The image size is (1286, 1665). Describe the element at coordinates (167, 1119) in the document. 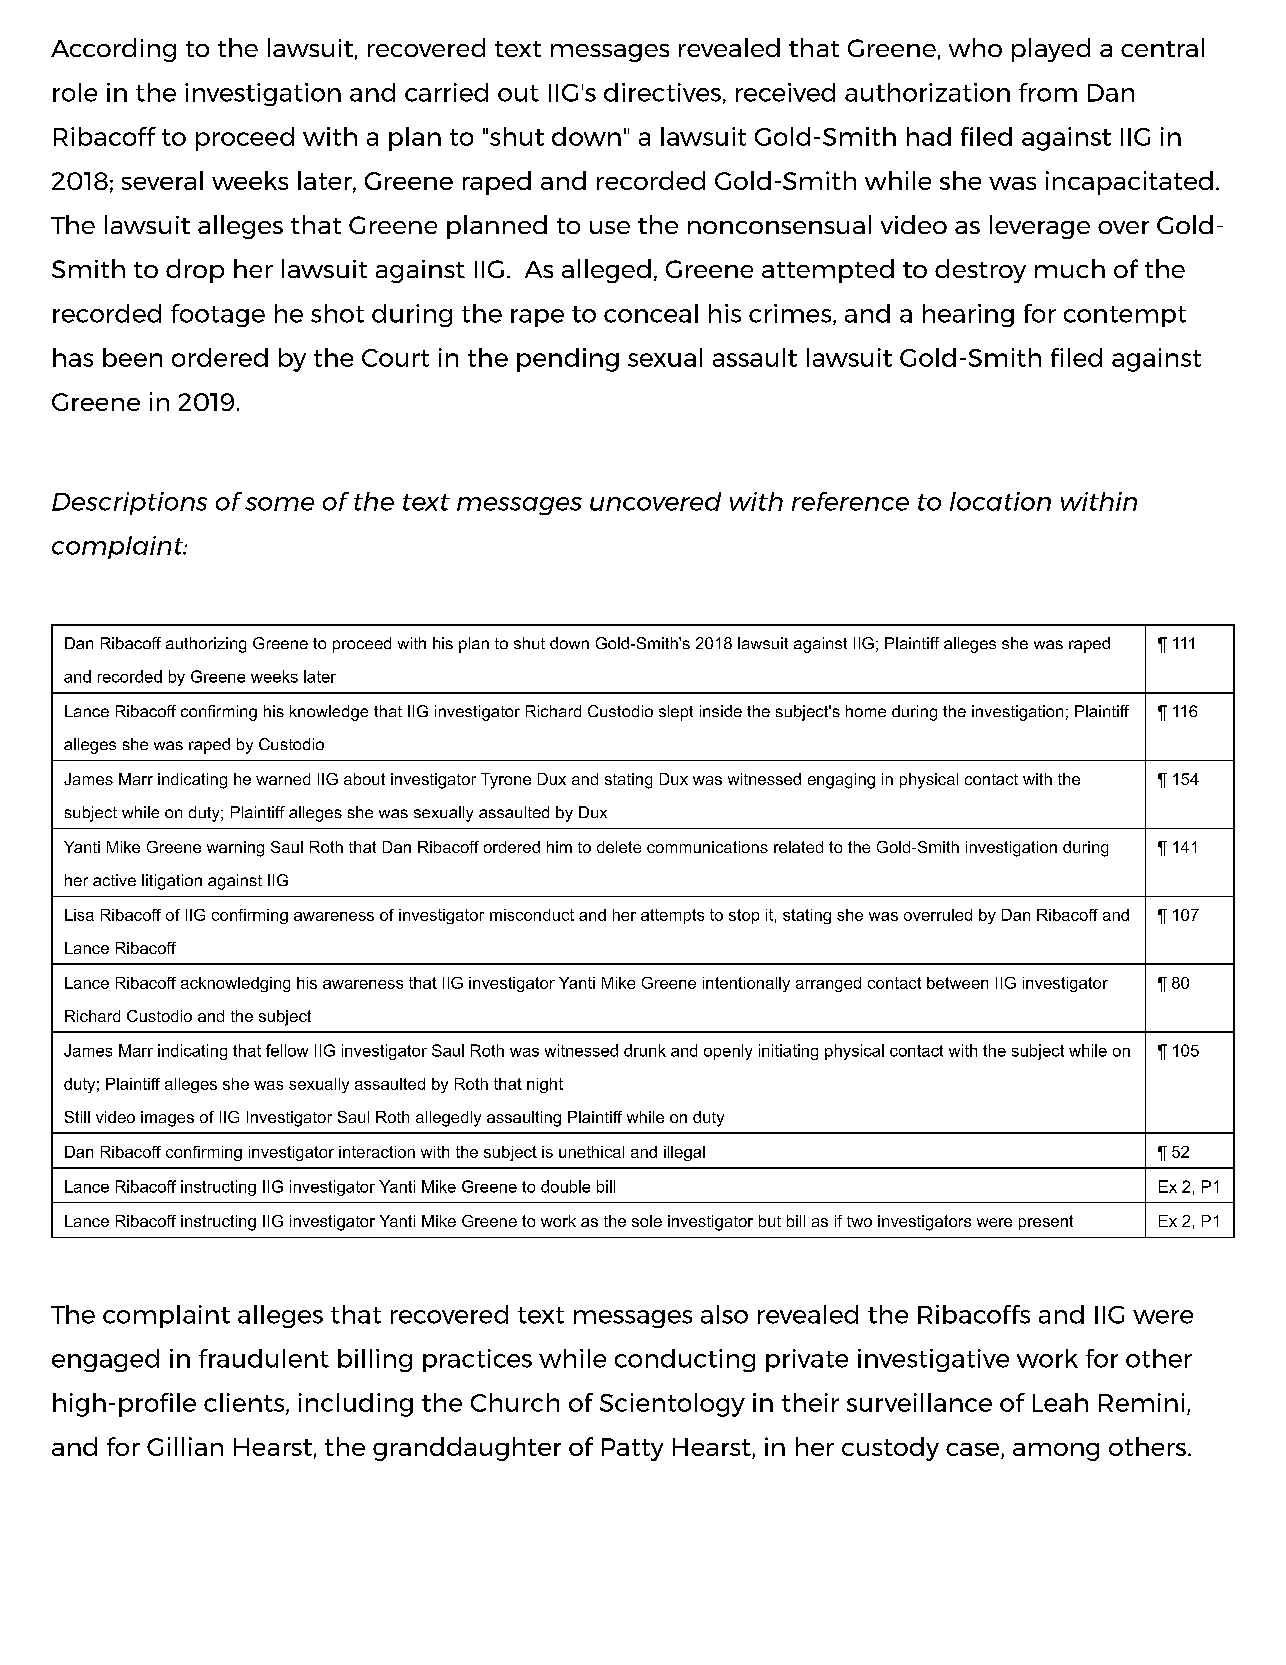

I see `images` at that location.
